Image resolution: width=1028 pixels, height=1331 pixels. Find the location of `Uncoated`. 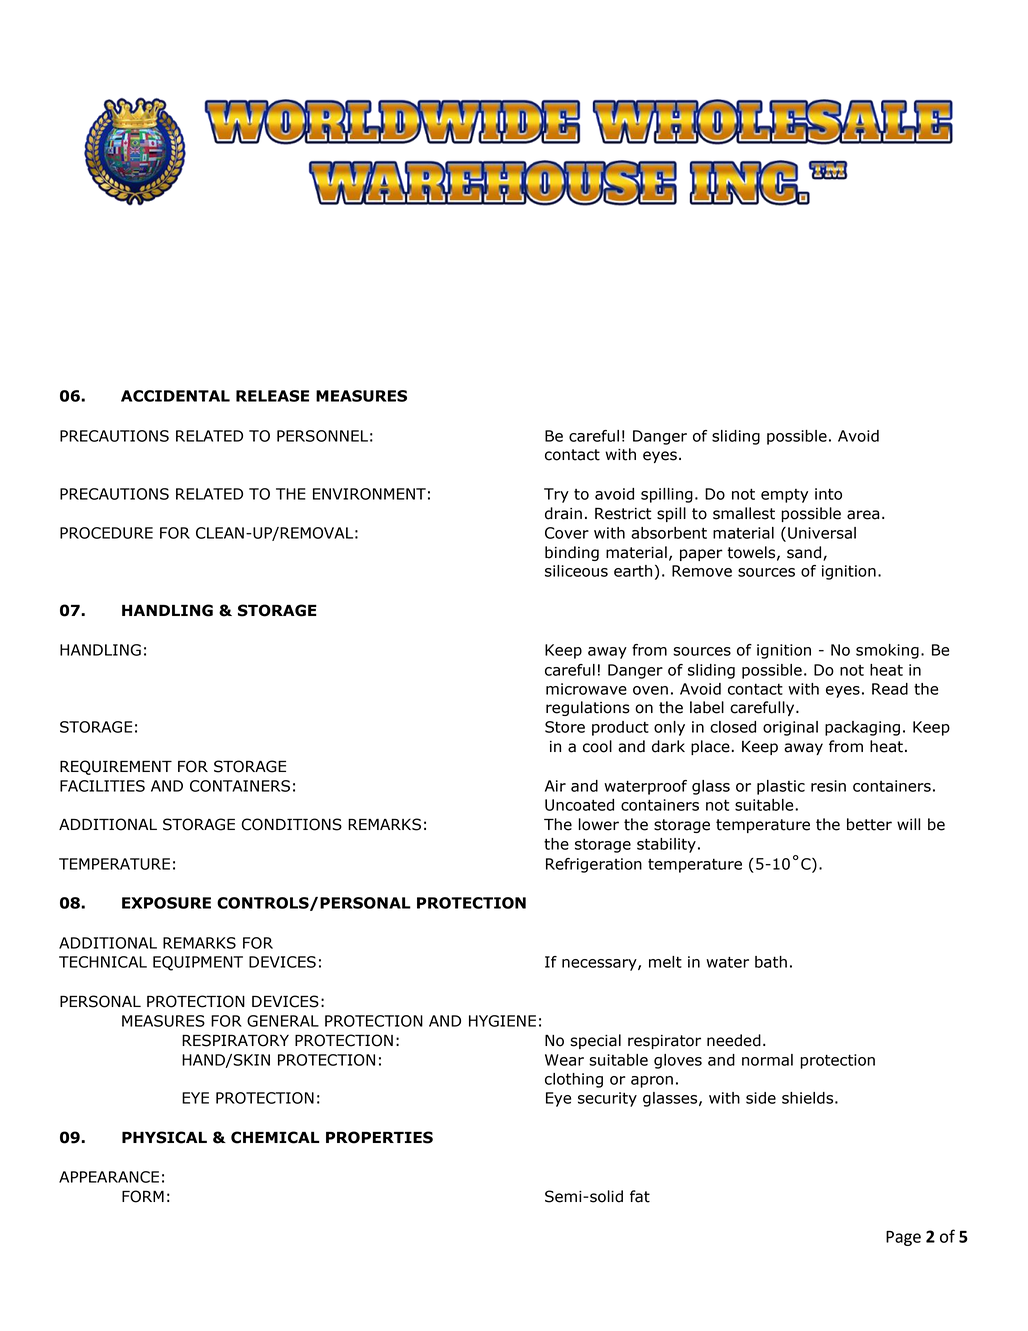

Uncoated is located at coordinates (579, 805).
